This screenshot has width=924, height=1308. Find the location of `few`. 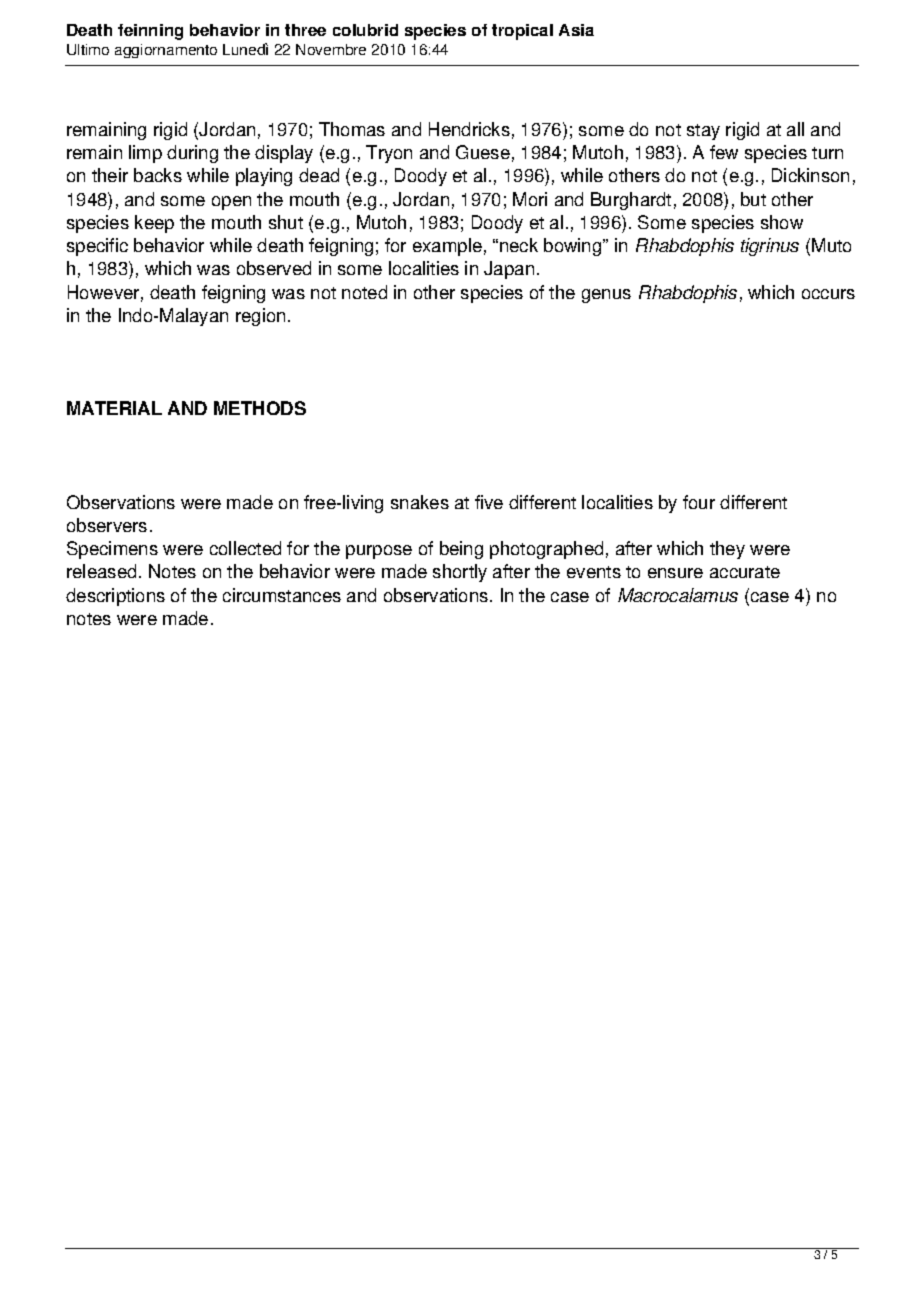

few is located at coordinates (724, 152).
